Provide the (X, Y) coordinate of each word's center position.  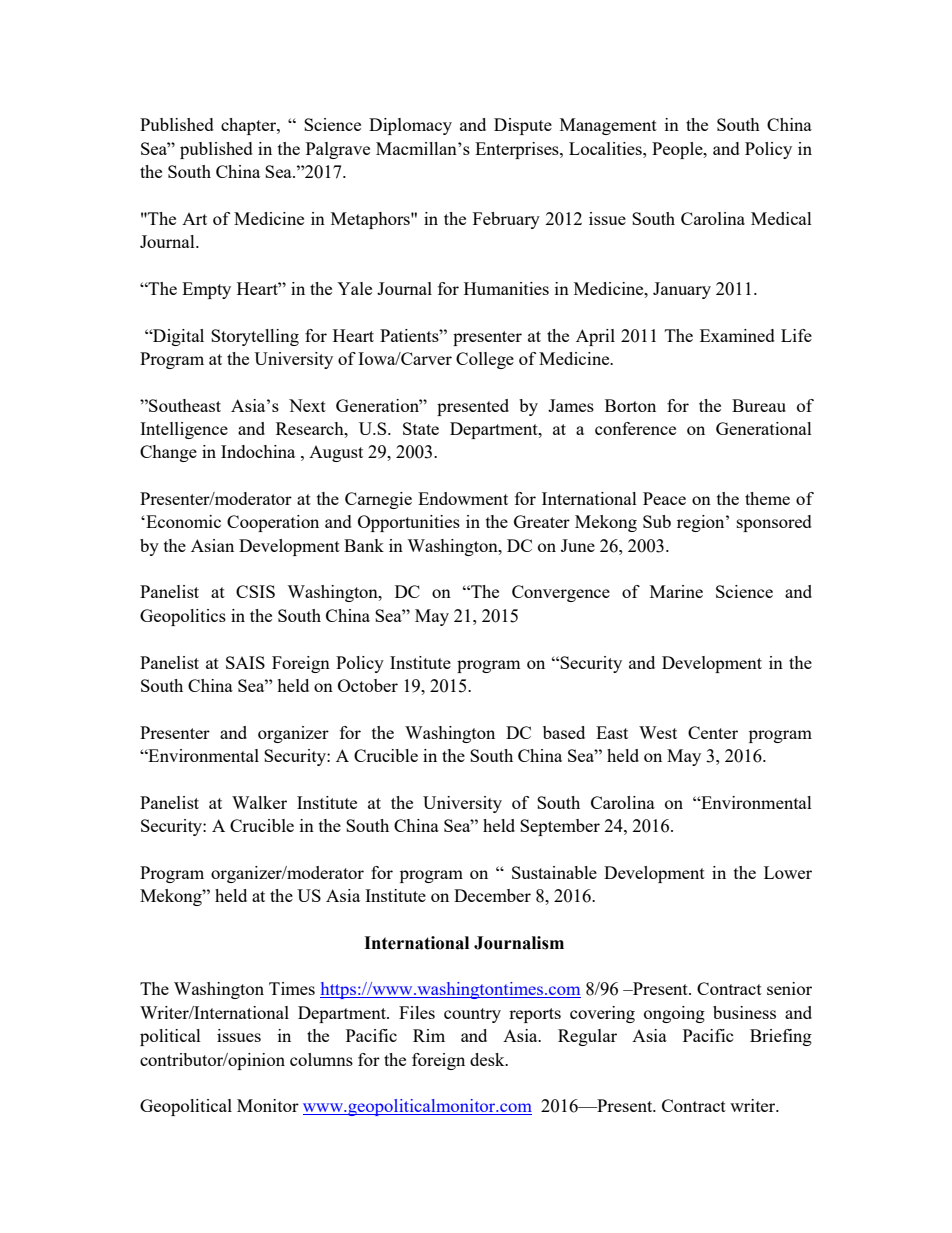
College (485, 360)
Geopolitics (183, 617)
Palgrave (338, 150)
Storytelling (255, 337)
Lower (788, 872)
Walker (259, 802)
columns (321, 1059)
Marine (676, 591)
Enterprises (518, 150)
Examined (737, 335)
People (678, 150)
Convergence (561, 593)
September (560, 827)
